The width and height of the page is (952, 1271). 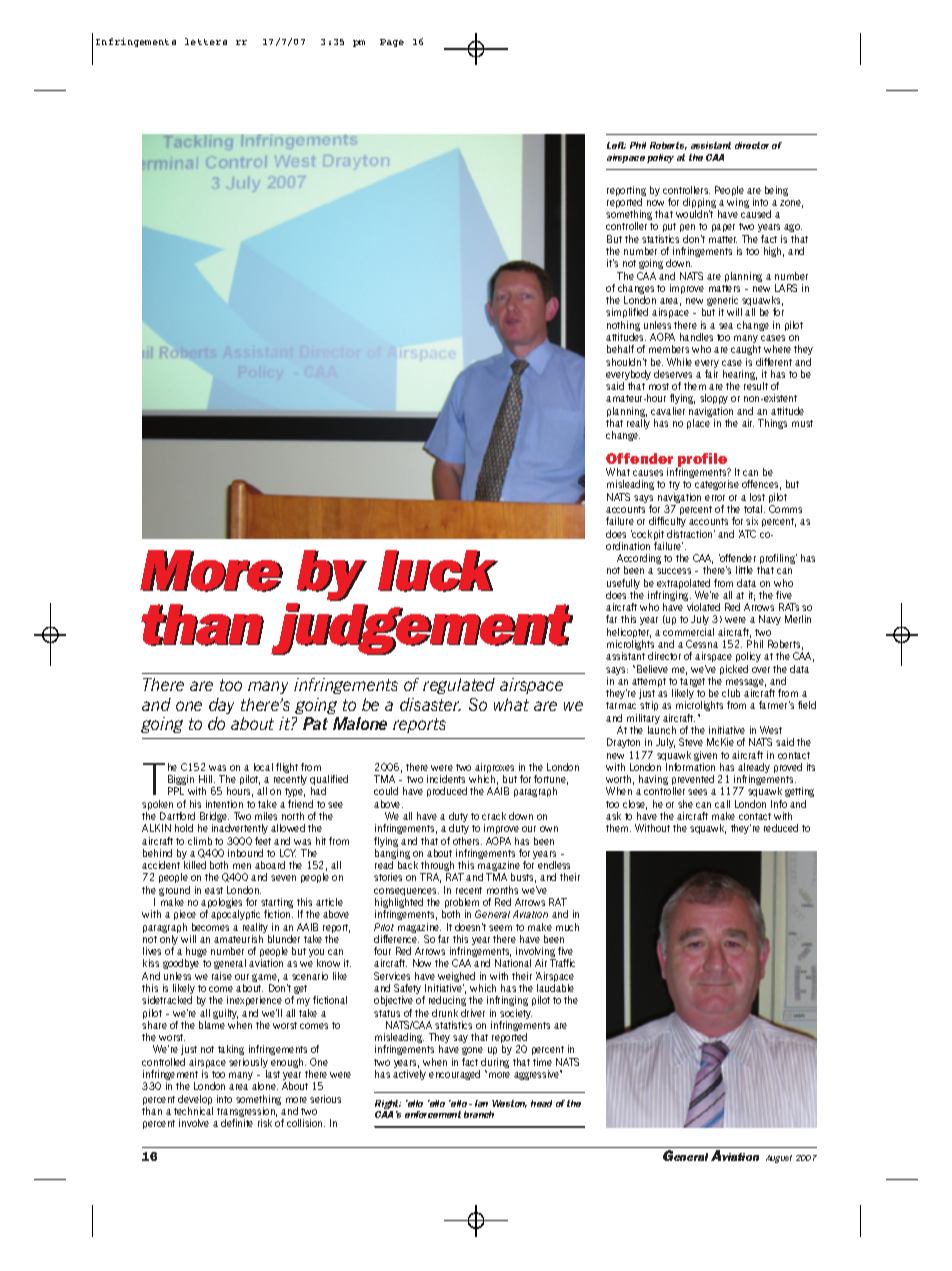 I want to click on Page, so click(x=392, y=43).
